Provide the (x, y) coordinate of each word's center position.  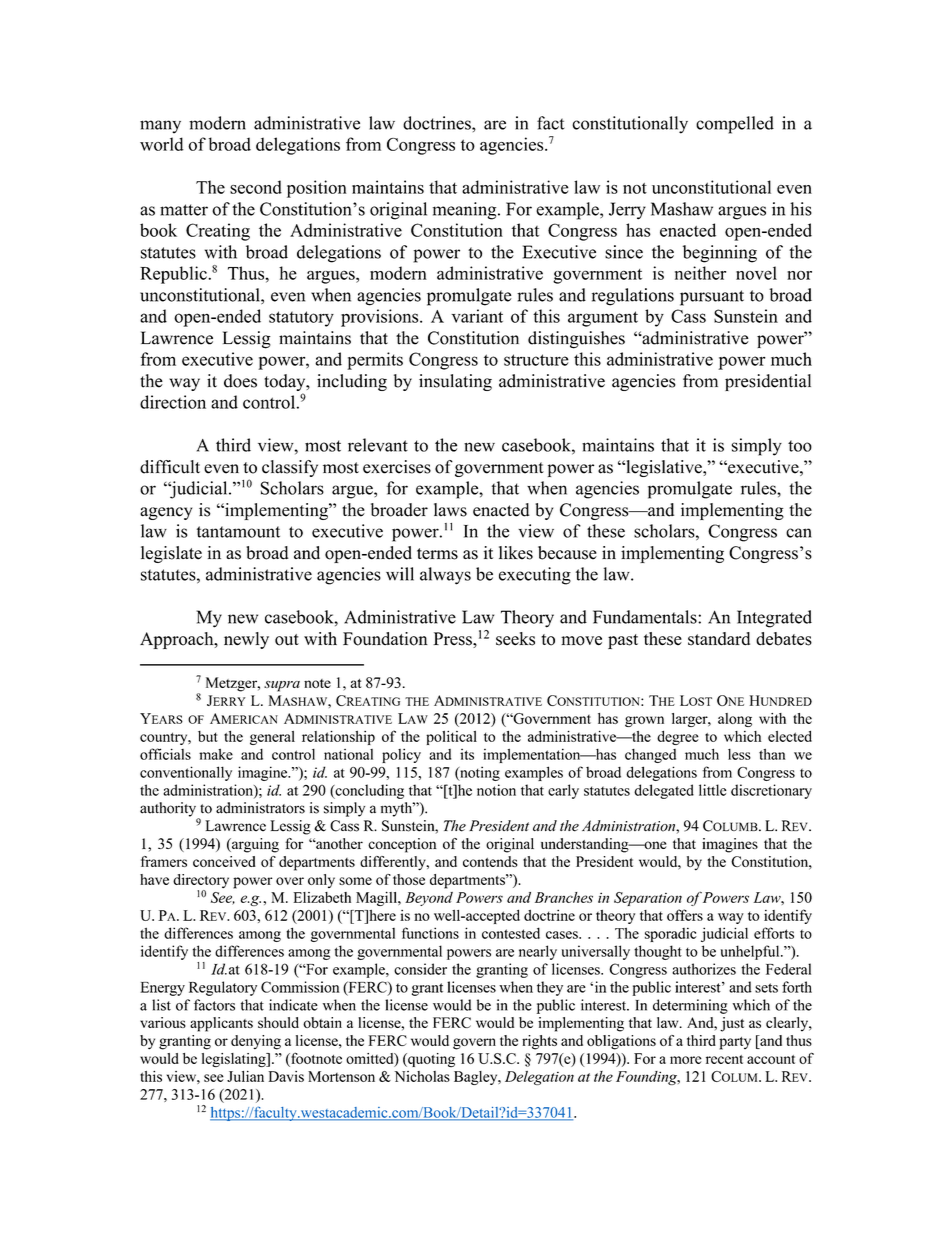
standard (719, 639)
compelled (735, 125)
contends (490, 861)
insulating (455, 382)
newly (246, 640)
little (712, 790)
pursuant (712, 298)
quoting (430, 1060)
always (445, 576)
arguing (254, 845)
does (240, 381)
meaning (466, 211)
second (256, 187)
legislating (235, 1060)
